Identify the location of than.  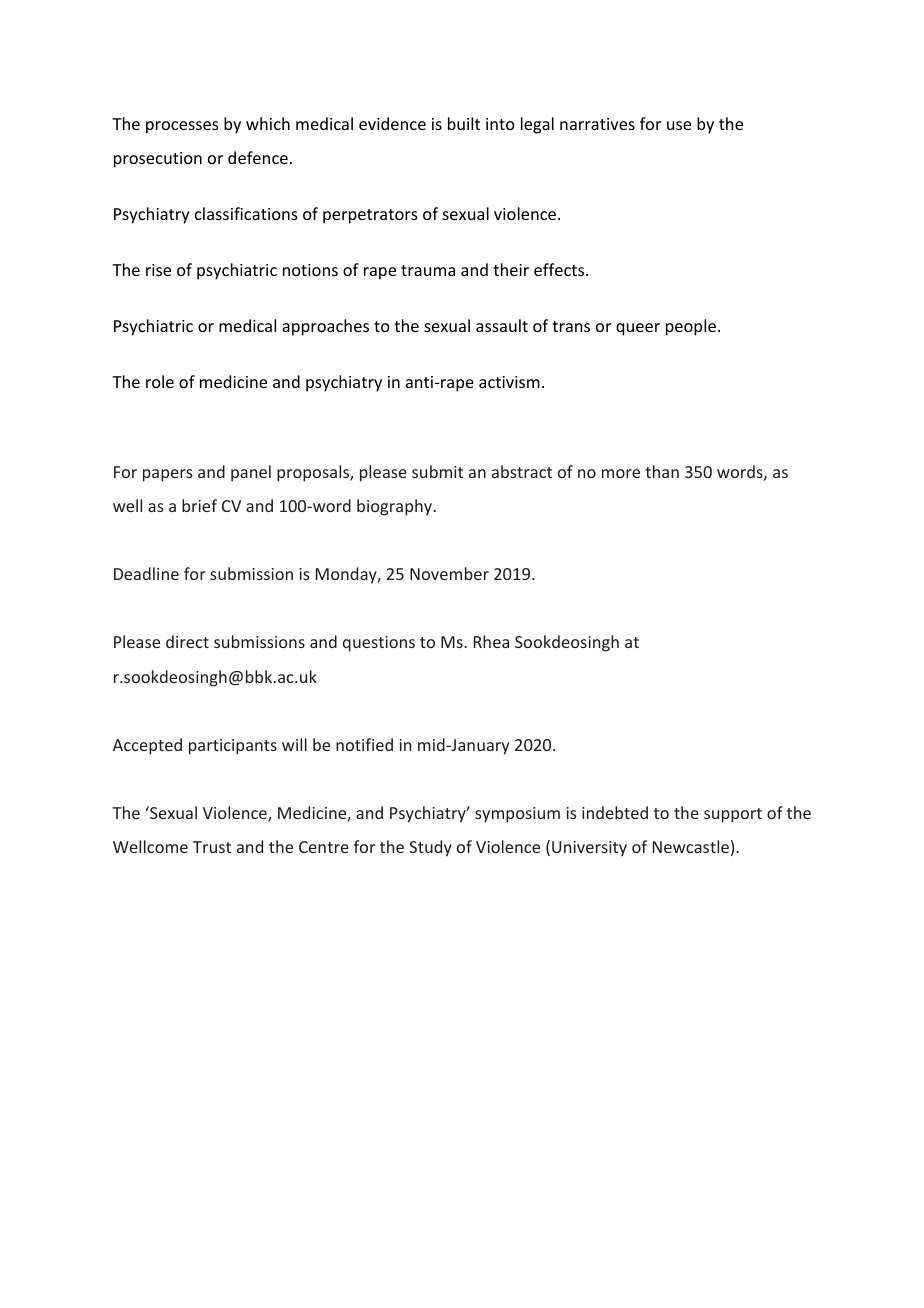
(662, 471).
